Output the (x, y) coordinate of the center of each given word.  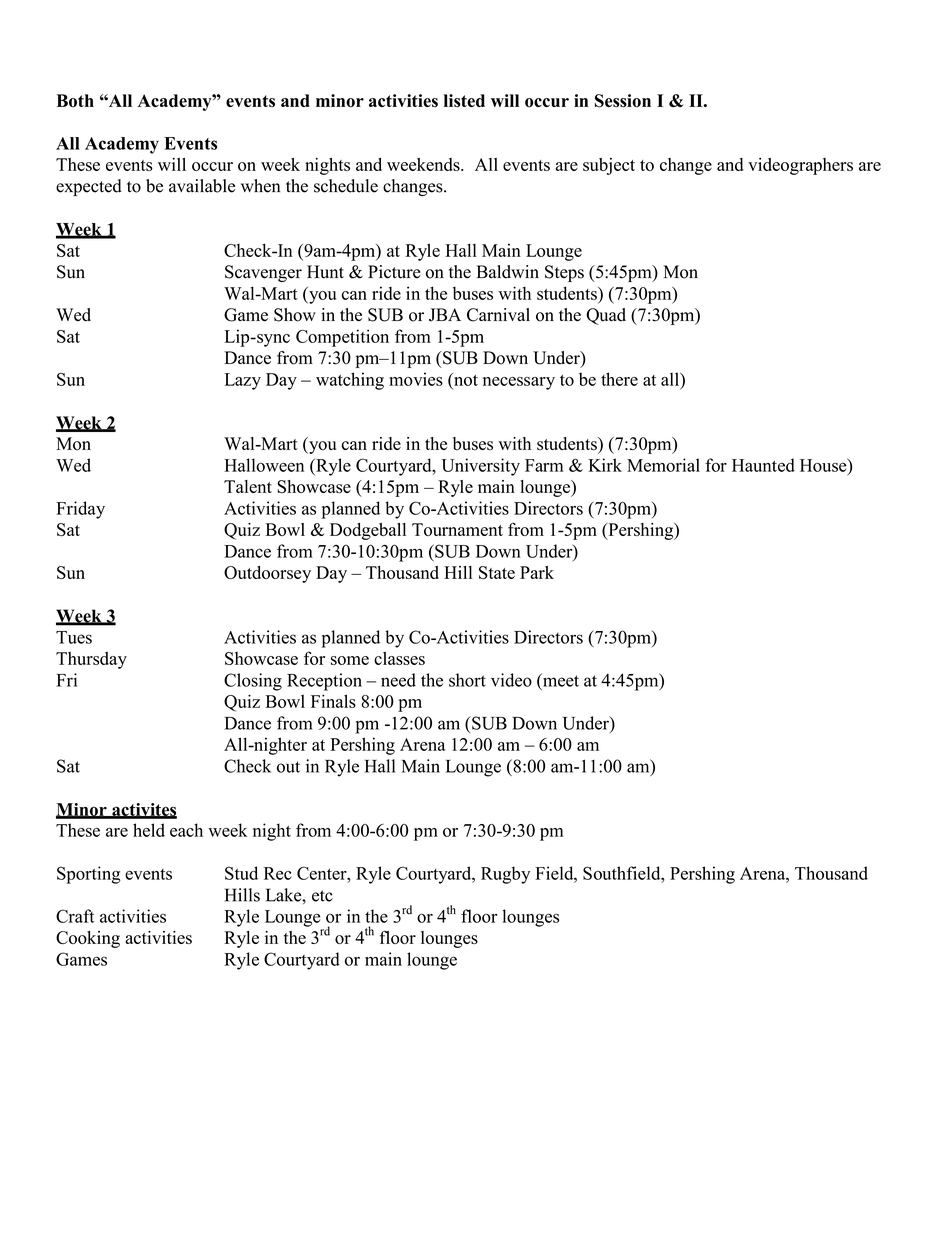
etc (322, 896)
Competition (342, 338)
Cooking (88, 939)
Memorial (663, 465)
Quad (606, 316)
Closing (253, 682)
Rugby (505, 875)
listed (464, 101)
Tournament (457, 529)
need (398, 680)
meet (560, 680)
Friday (80, 510)
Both (75, 100)
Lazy (242, 381)
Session (622, 101)
